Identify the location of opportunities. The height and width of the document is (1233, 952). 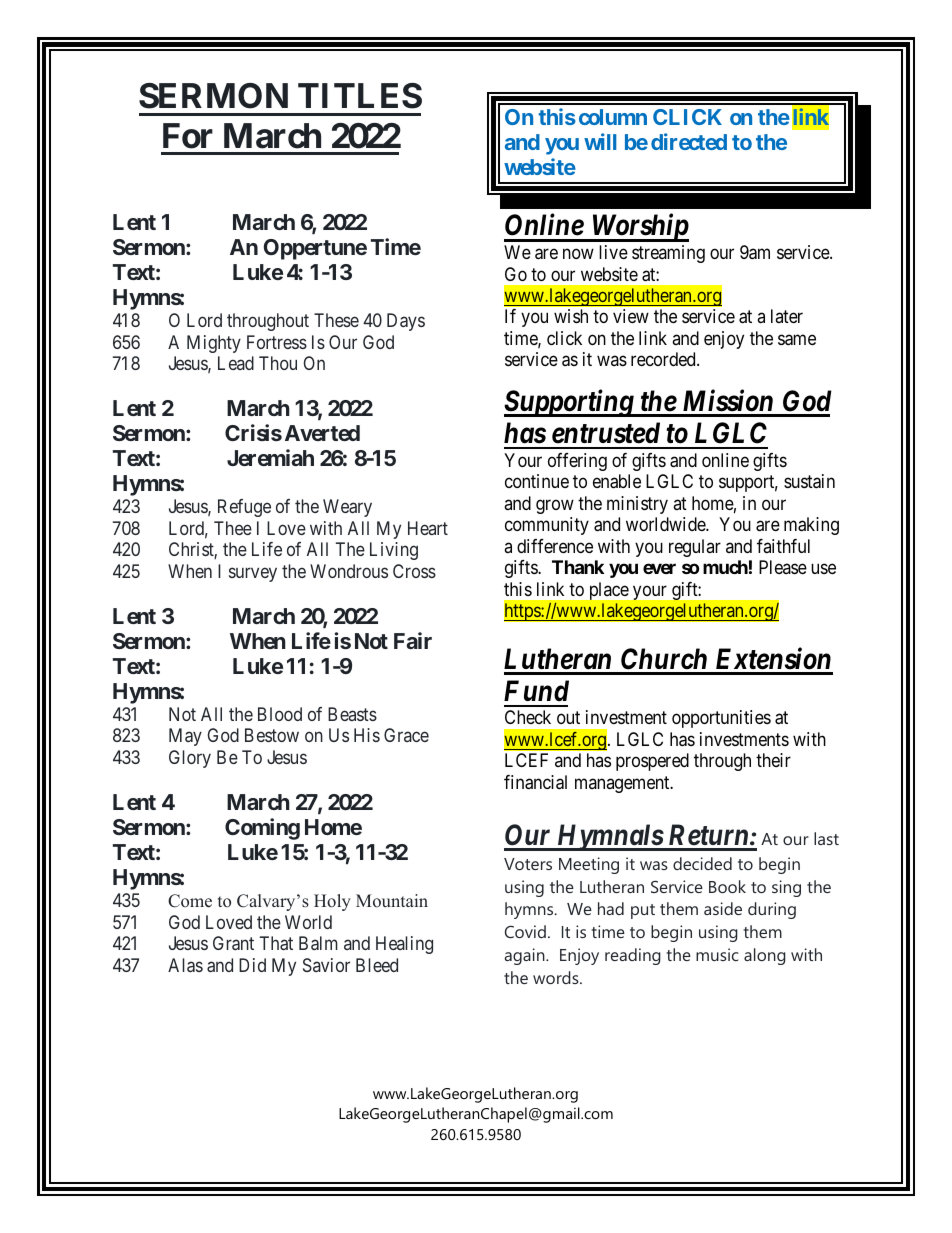
(721, 719).
